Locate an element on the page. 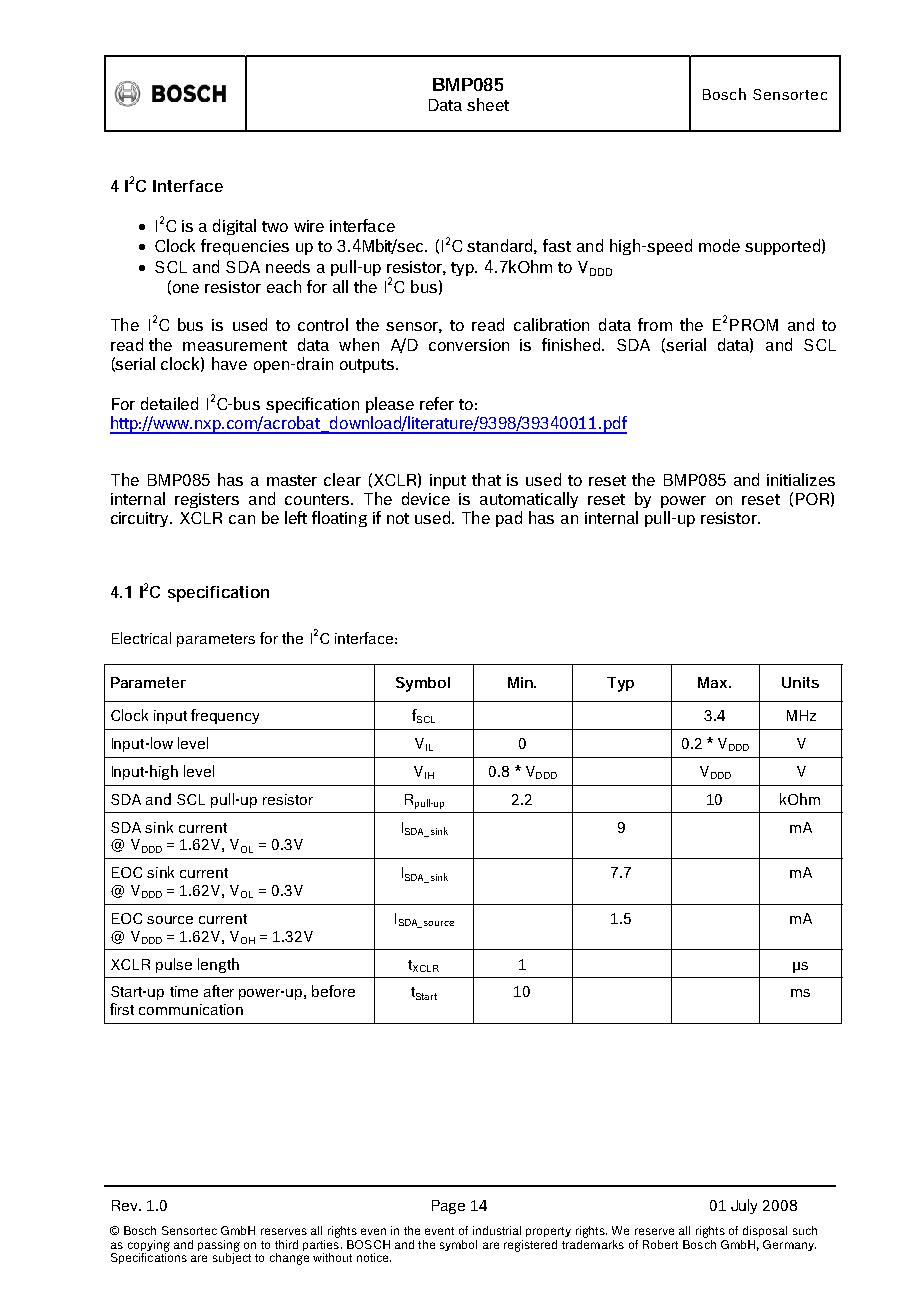 The height and width of the image is (1308, 924). passing is located at coordinates (219, 1246).
